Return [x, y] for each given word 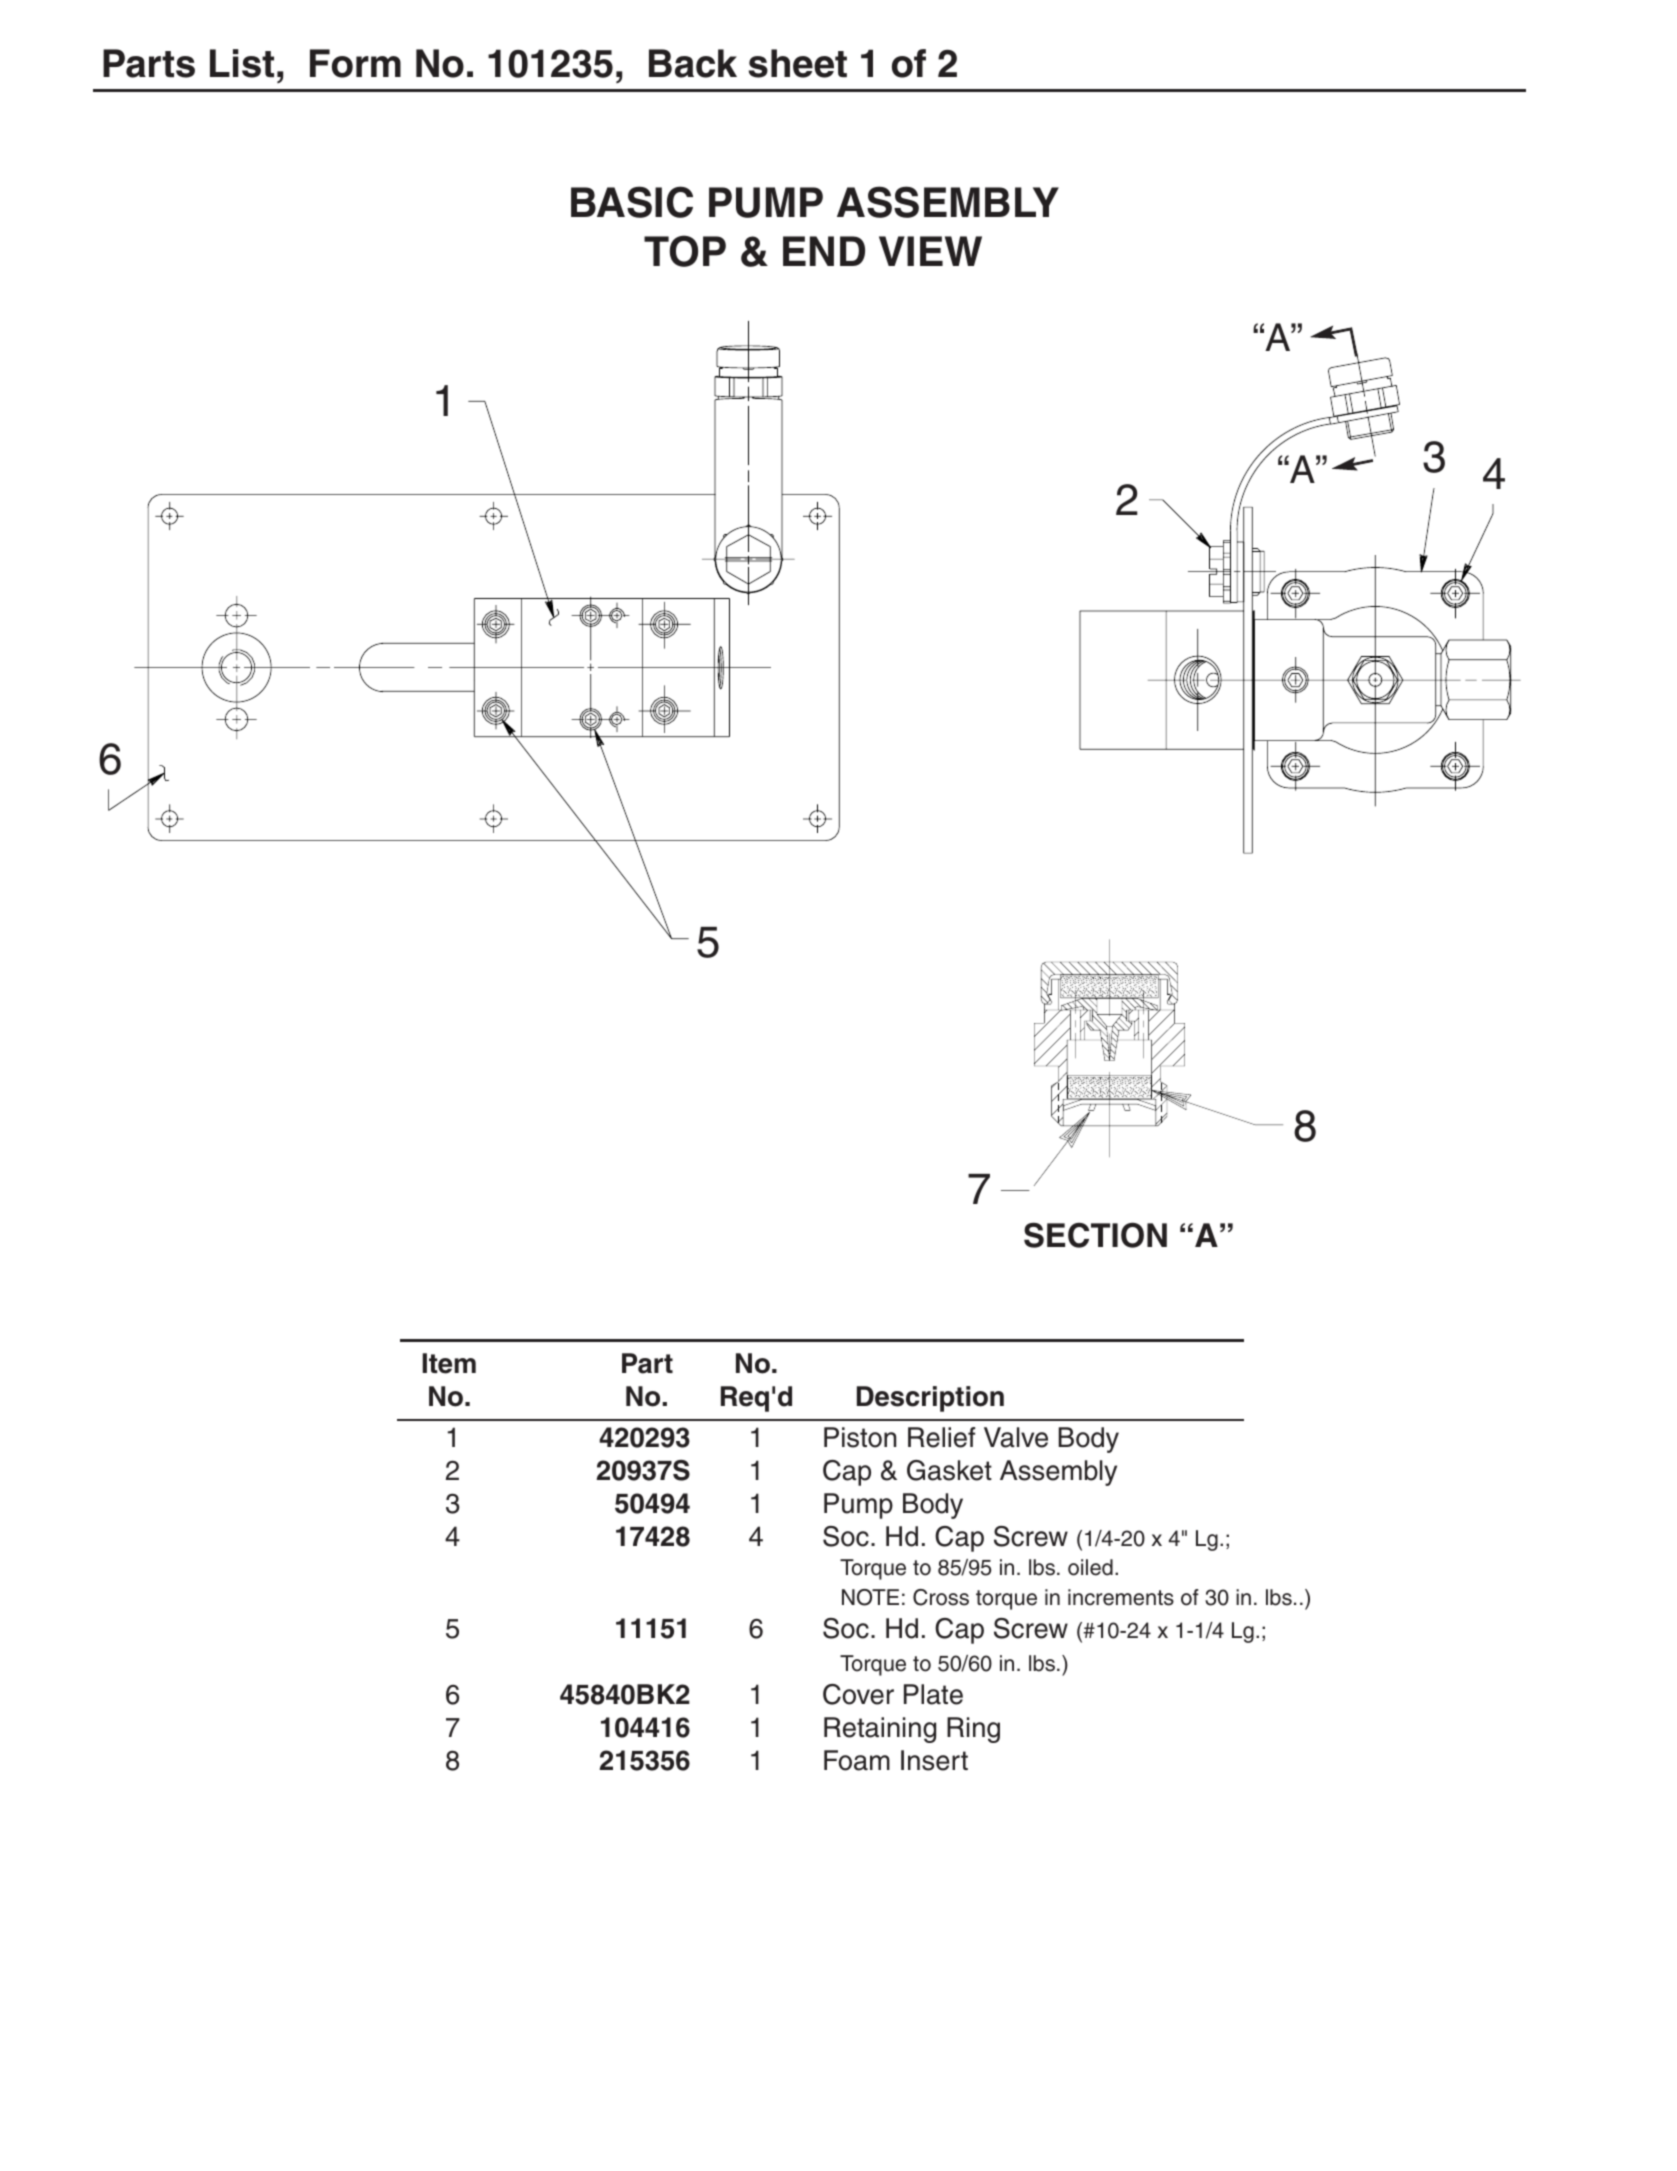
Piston [860, 1437]
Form [355, 63]
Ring [973, 1730]
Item [449, 1363]
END [824, 251]
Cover [858, 1694]
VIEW [930, 251]
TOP [685, 251]
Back [693, 63]
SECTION [1095, 1235]
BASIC [632, 202]
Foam [857, 1760]
